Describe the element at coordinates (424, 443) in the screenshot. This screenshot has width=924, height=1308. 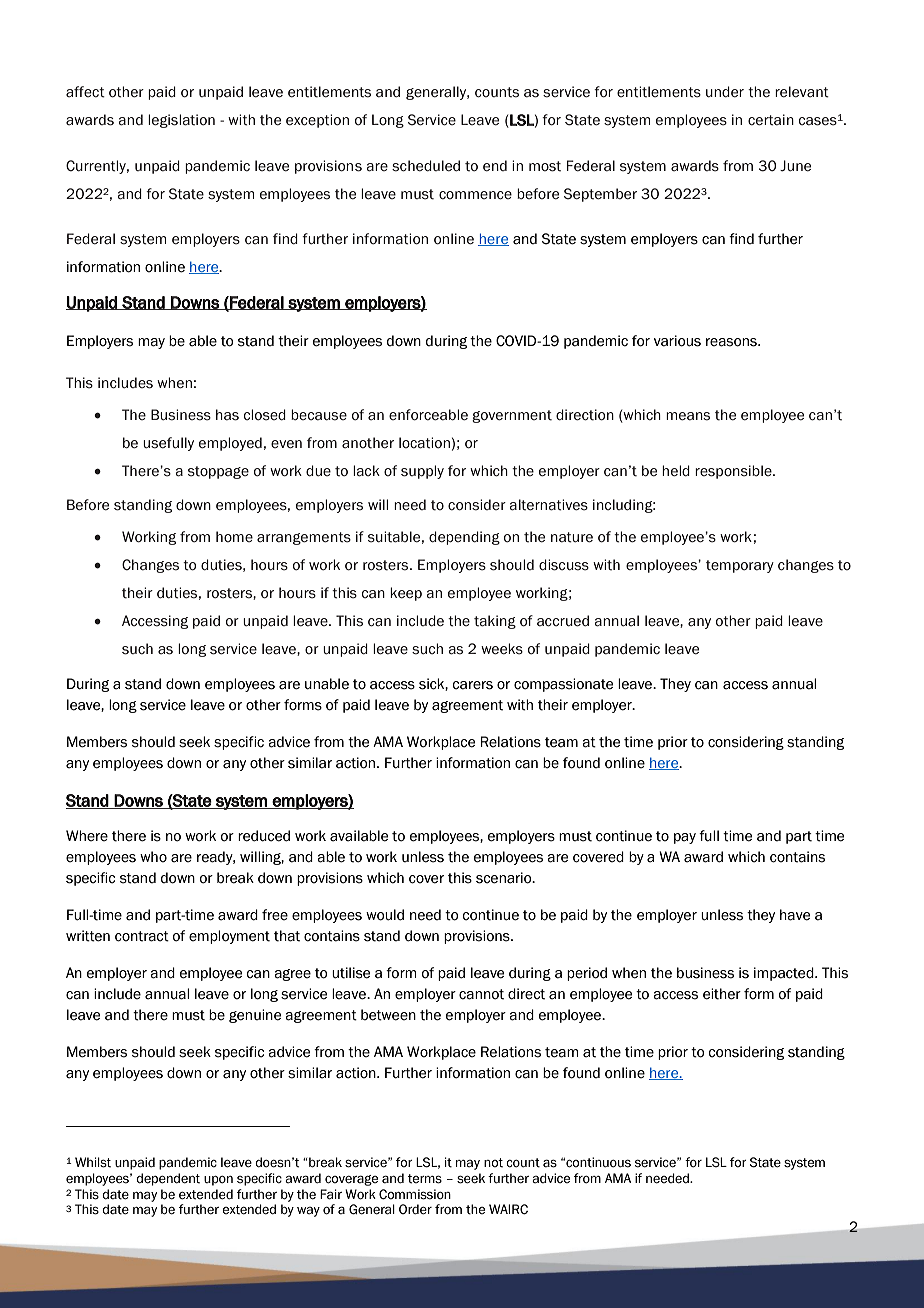
I see `location` at that location.
